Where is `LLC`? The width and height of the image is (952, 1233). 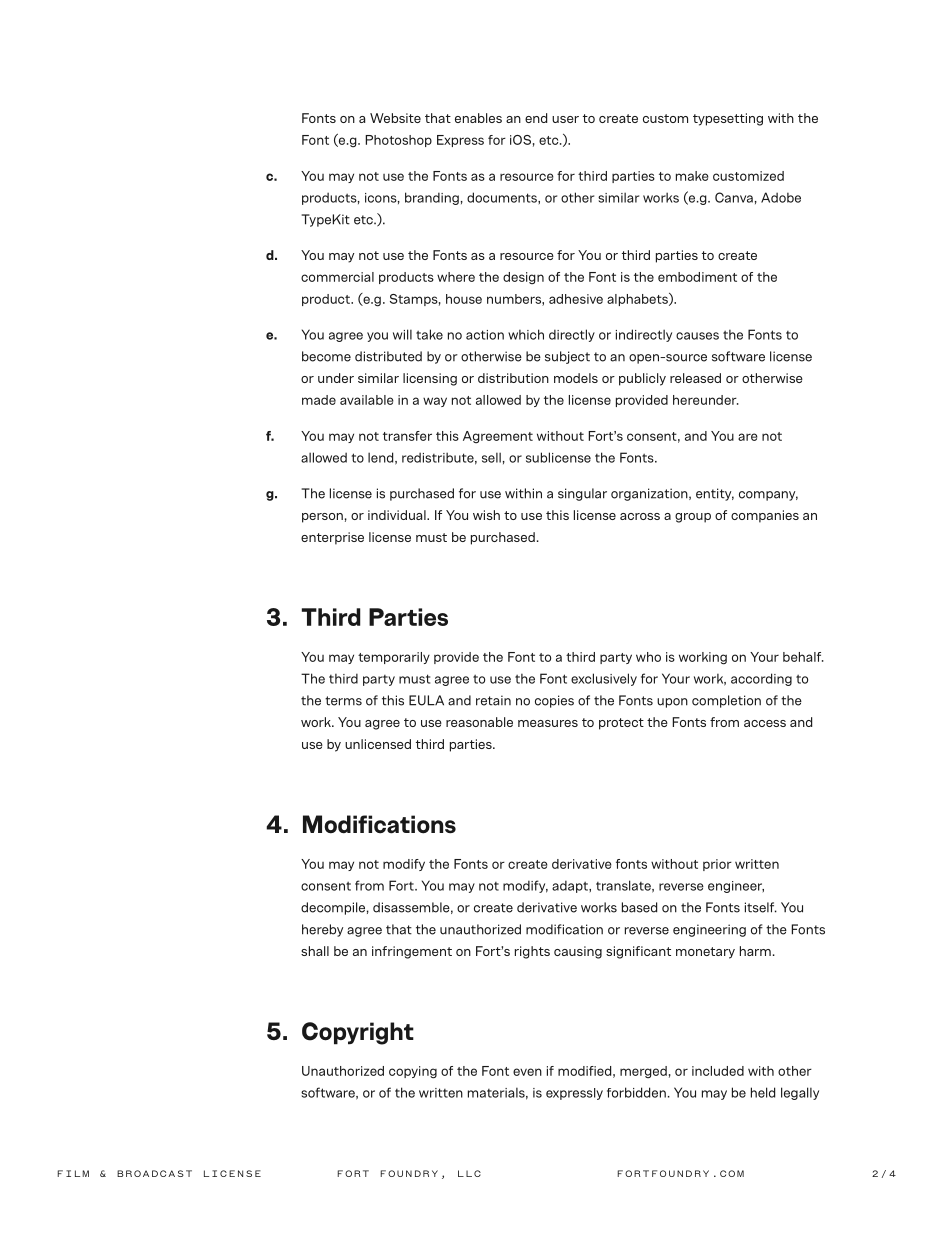 LLC is located at coordinates (469, 1173).
